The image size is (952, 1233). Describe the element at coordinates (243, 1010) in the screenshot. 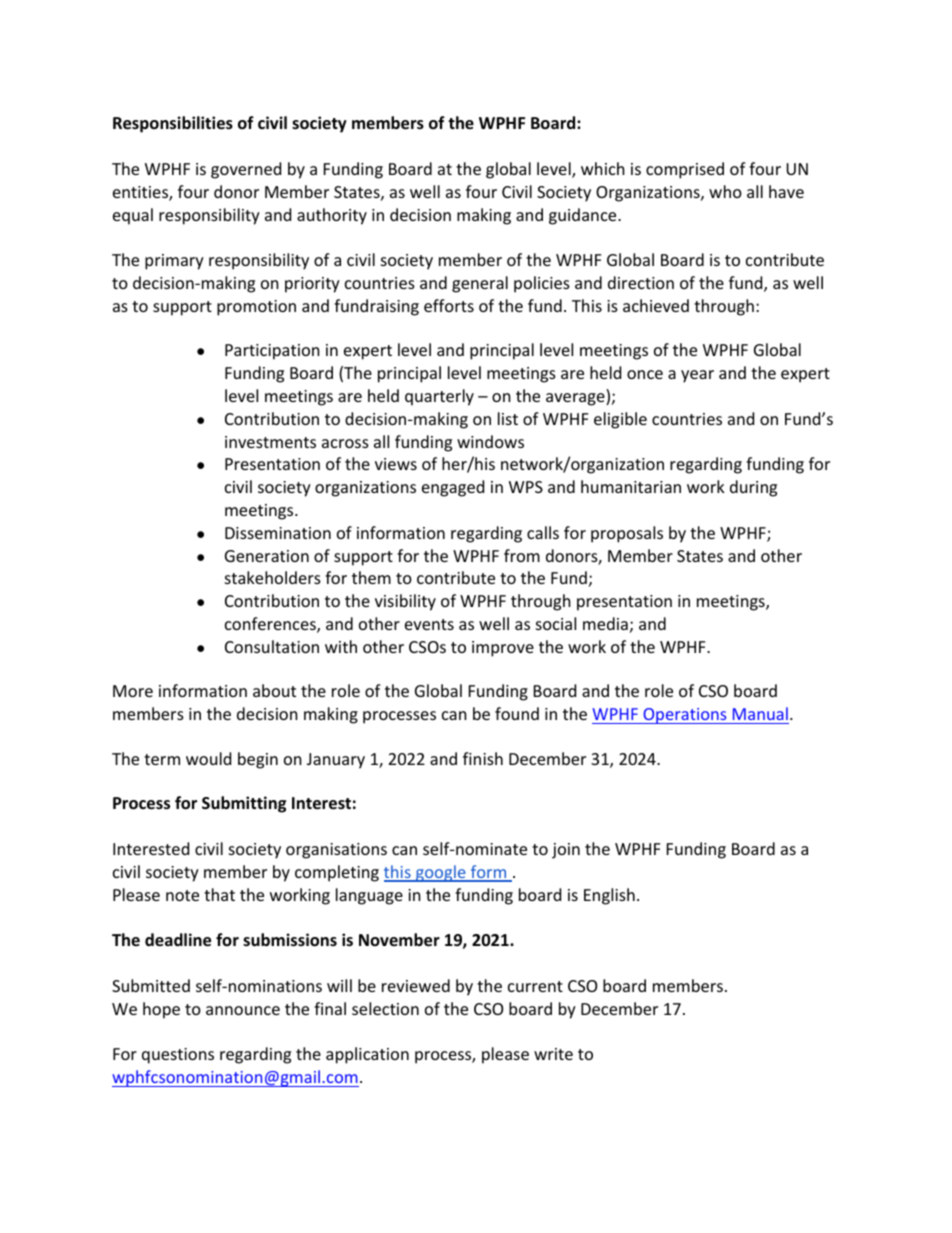

I see `announce` at that location.
